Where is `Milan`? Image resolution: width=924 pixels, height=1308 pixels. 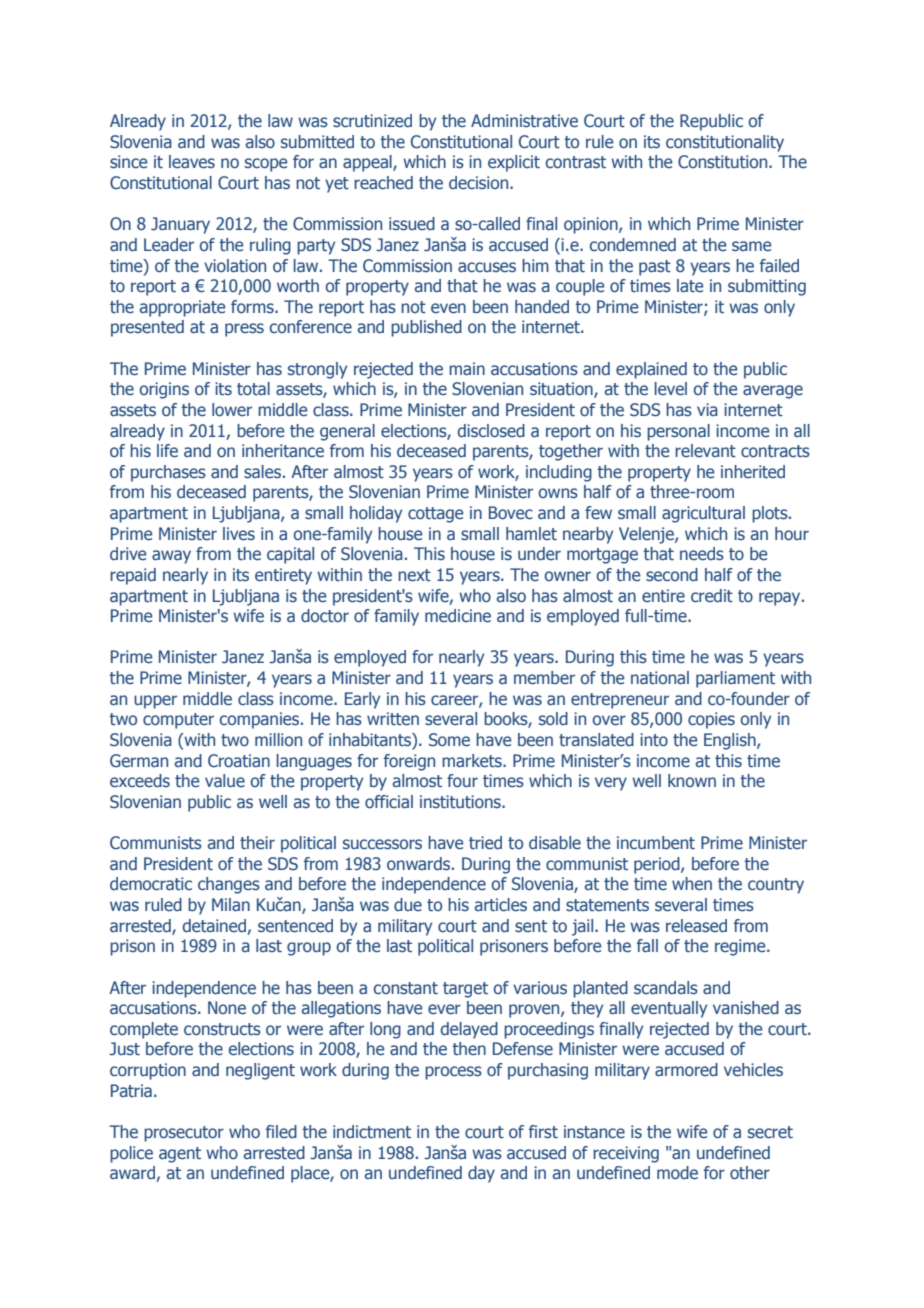 Milan is located at coordinates (231, 904).
